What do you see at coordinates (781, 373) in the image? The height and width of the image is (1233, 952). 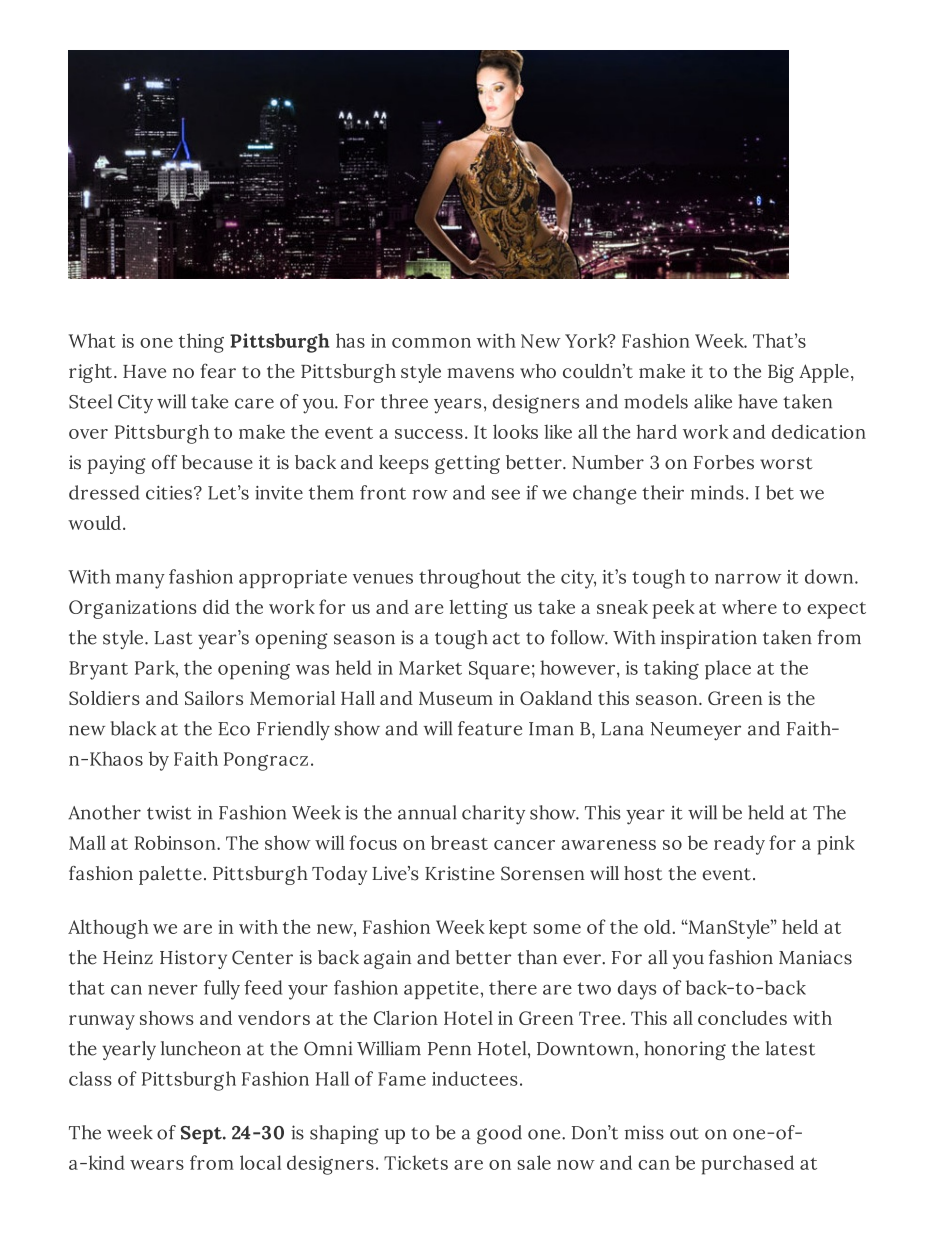 I see `Big` at bounding box center [781, 373].
